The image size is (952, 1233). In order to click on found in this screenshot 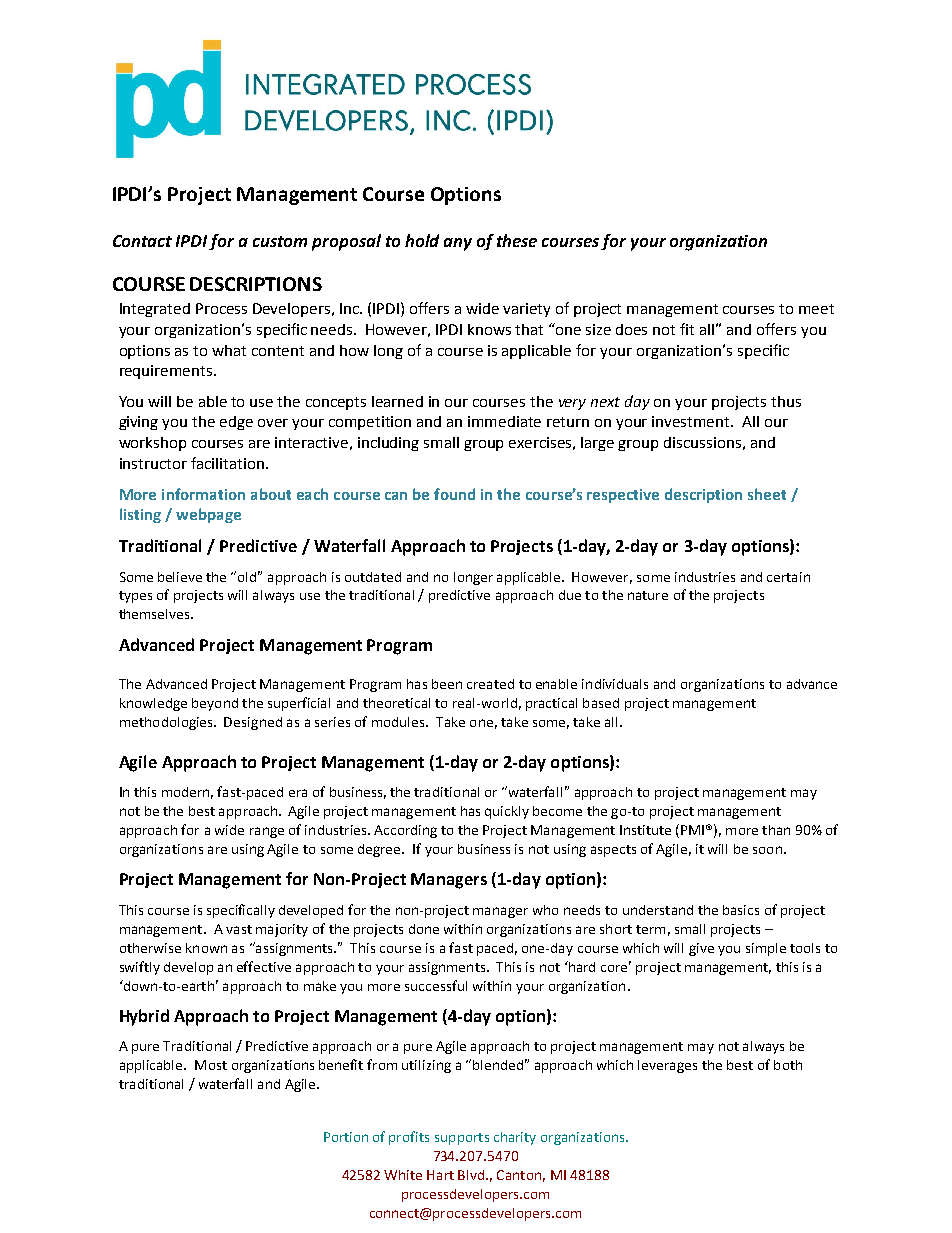, I will do `click(454, 494)`.
